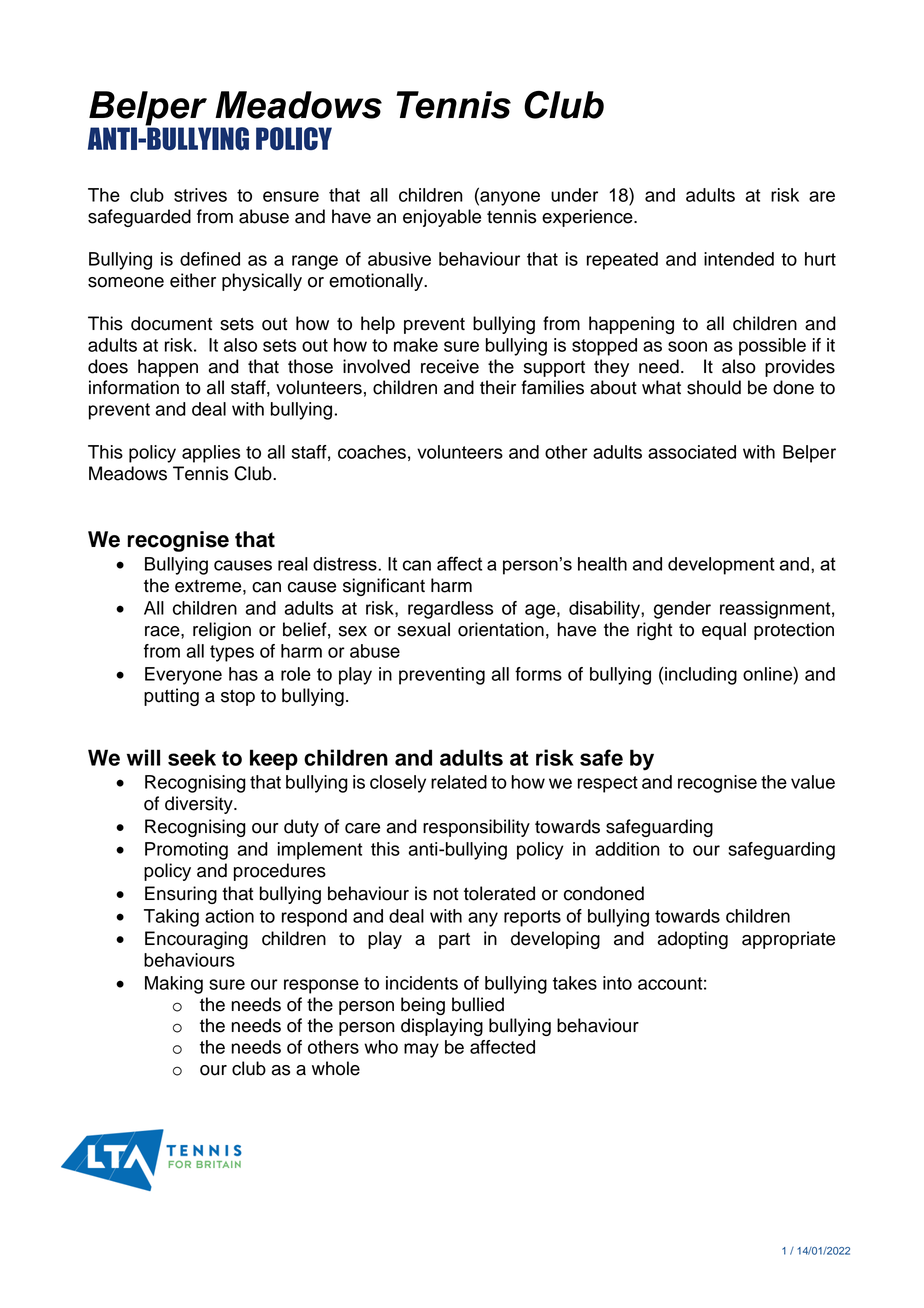 The width and height of the screenshot is (924, 1308). I want to click on into, so click(617, 983).
